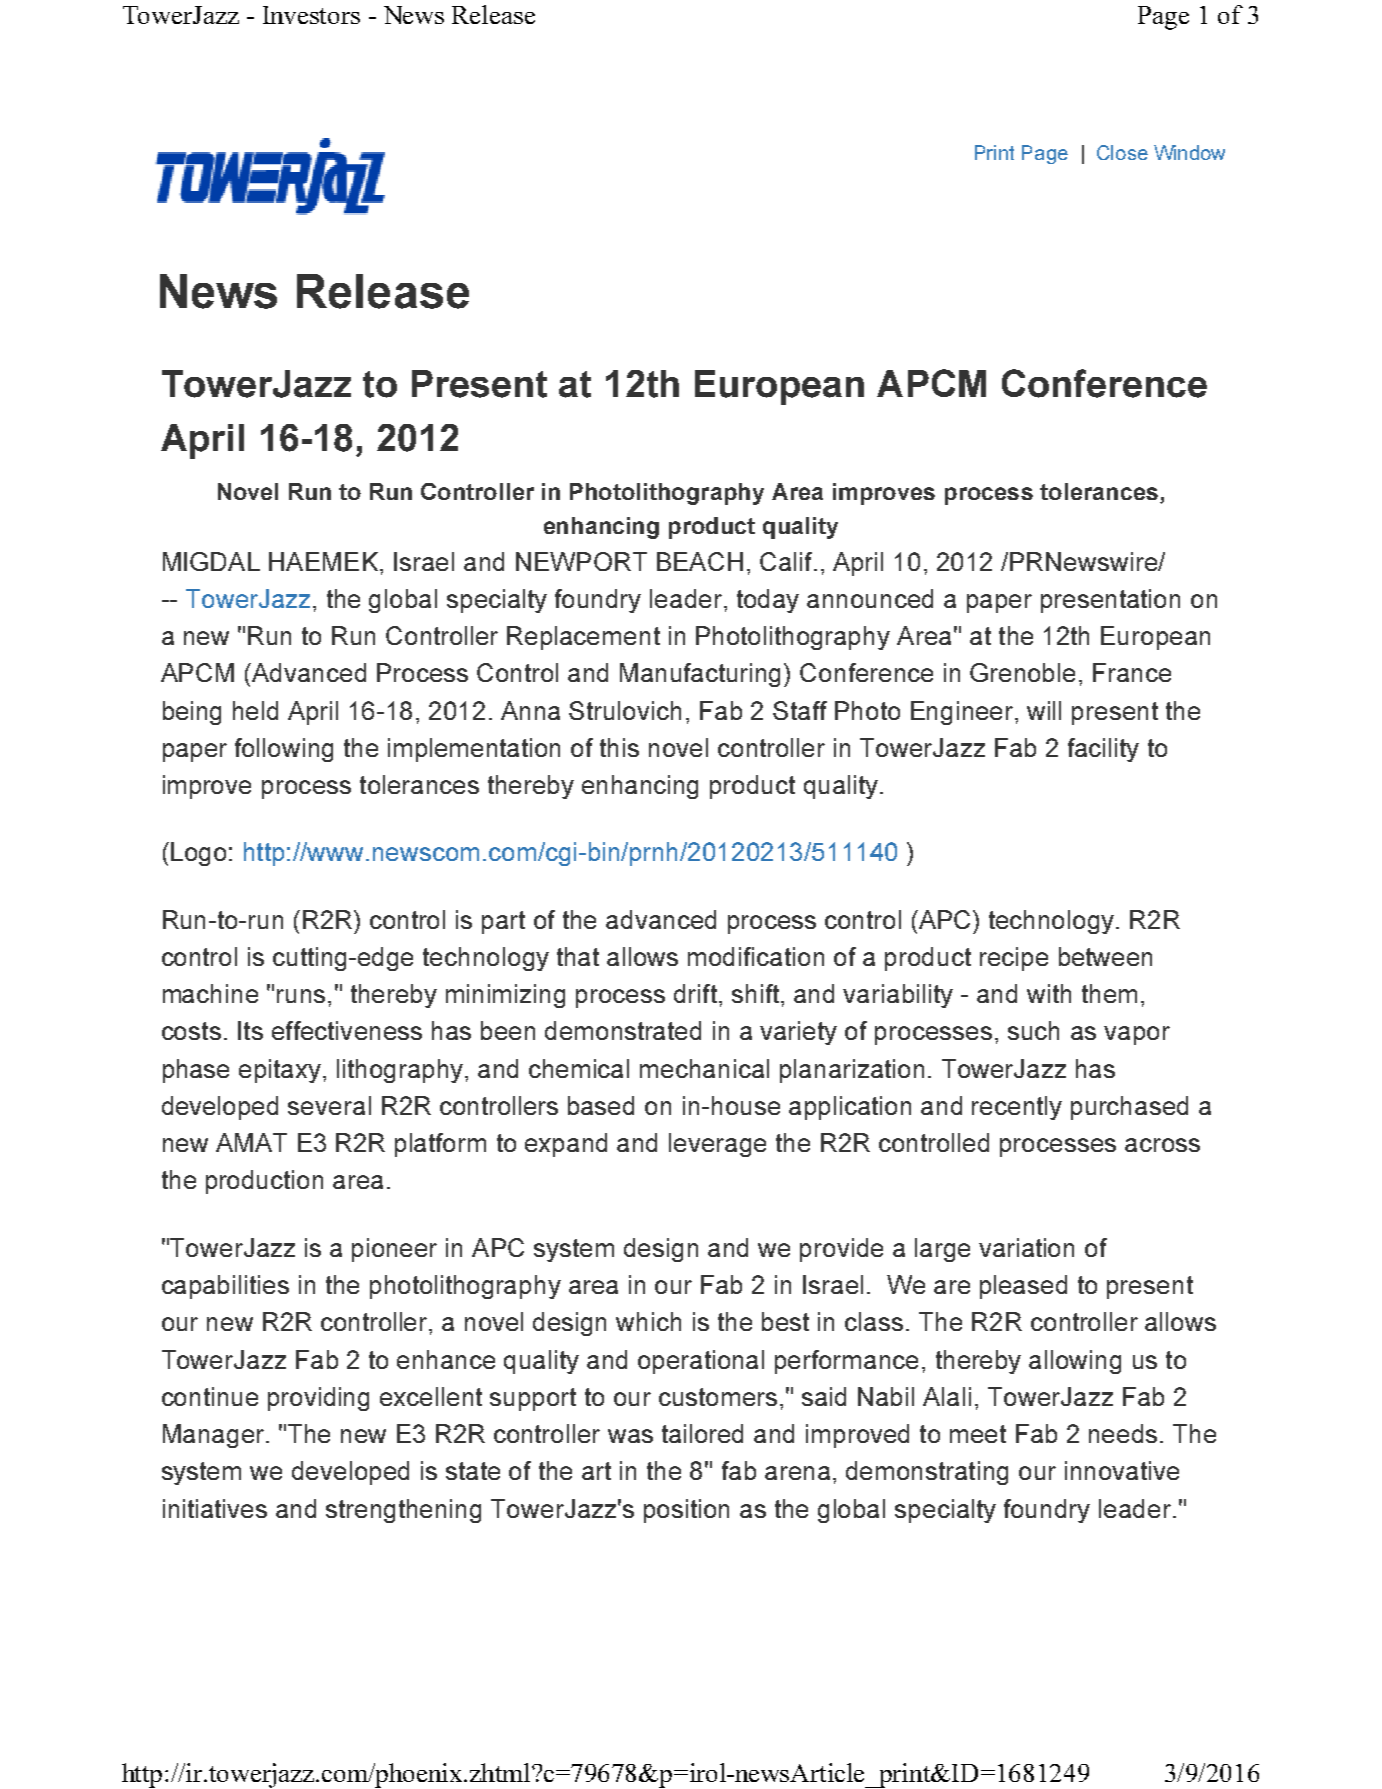 The width and height of the screenshot is (1382, 1789). I want to click on Close, so click(1122, 152).
